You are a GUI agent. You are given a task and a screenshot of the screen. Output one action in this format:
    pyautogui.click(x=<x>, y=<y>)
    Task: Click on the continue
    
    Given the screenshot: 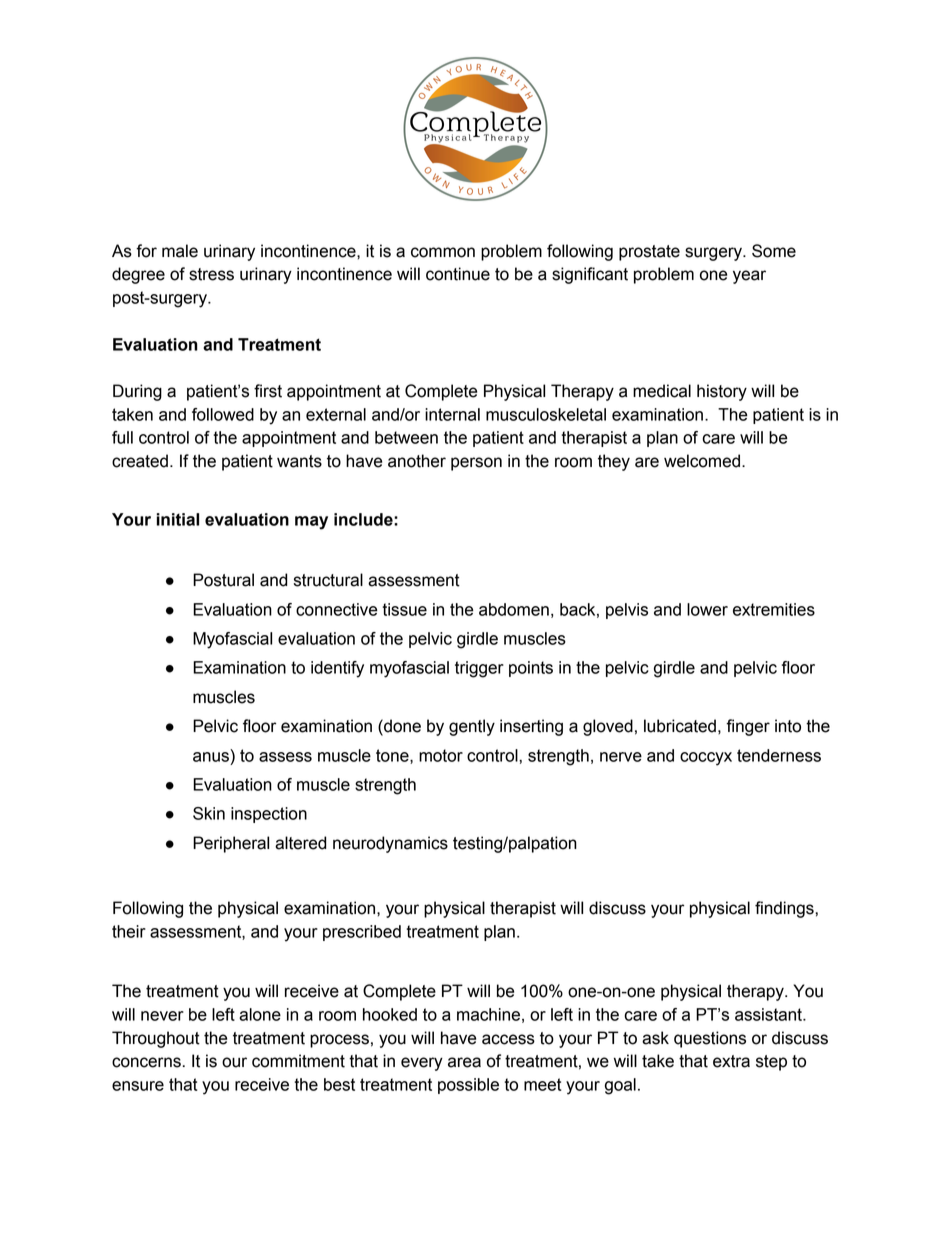 What is the action you would take?
    pyautogui.click(x=458, y=274)
